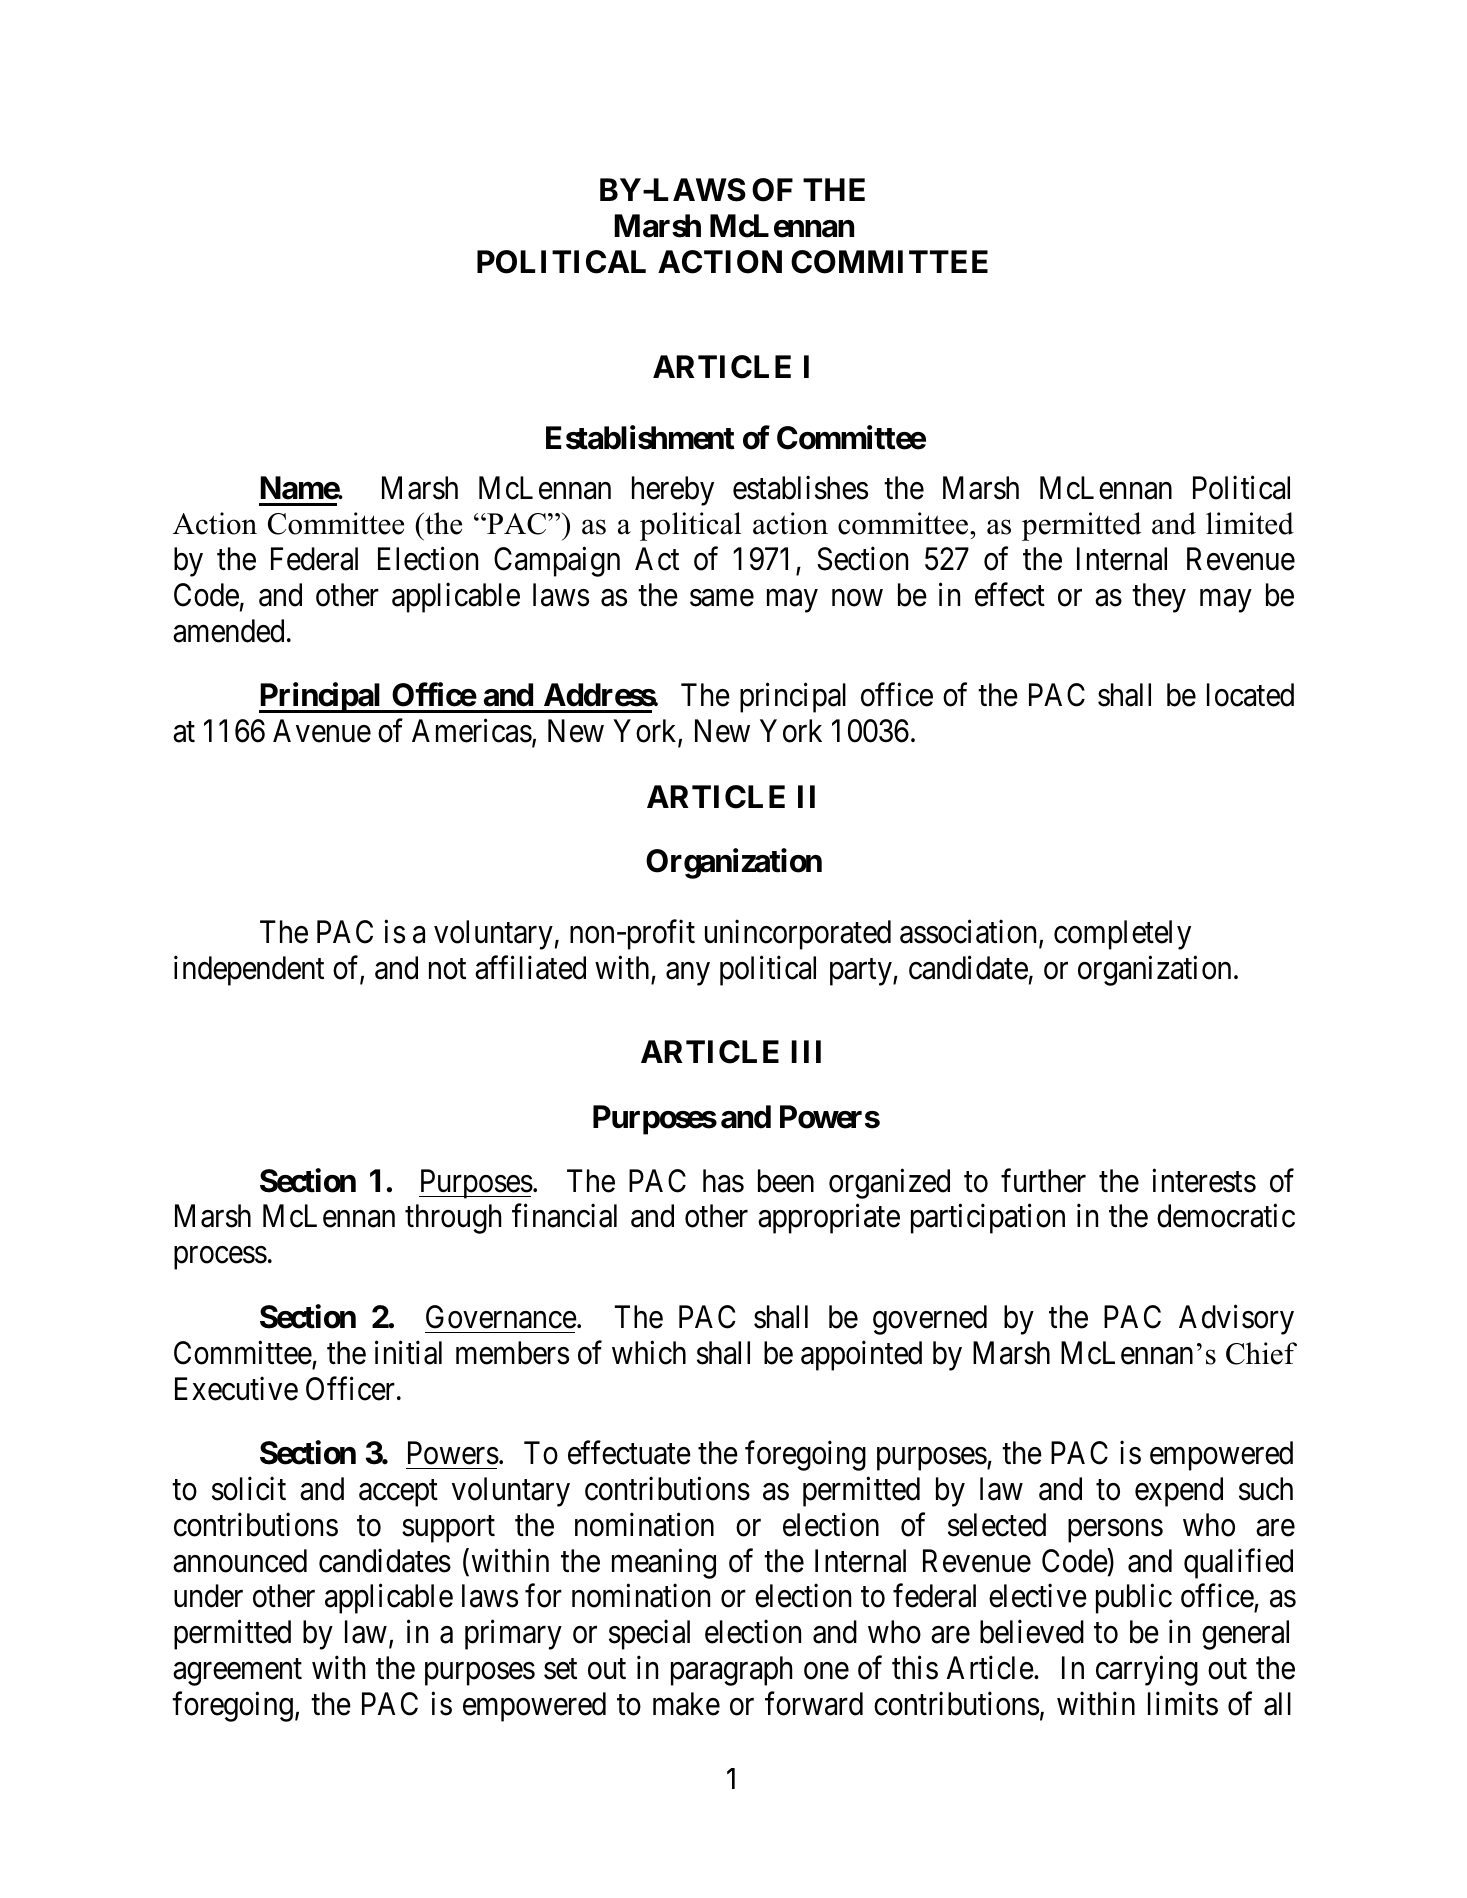 This screenshot has height=1898, width=1467. I want to click on III, so click(806, 1051).
